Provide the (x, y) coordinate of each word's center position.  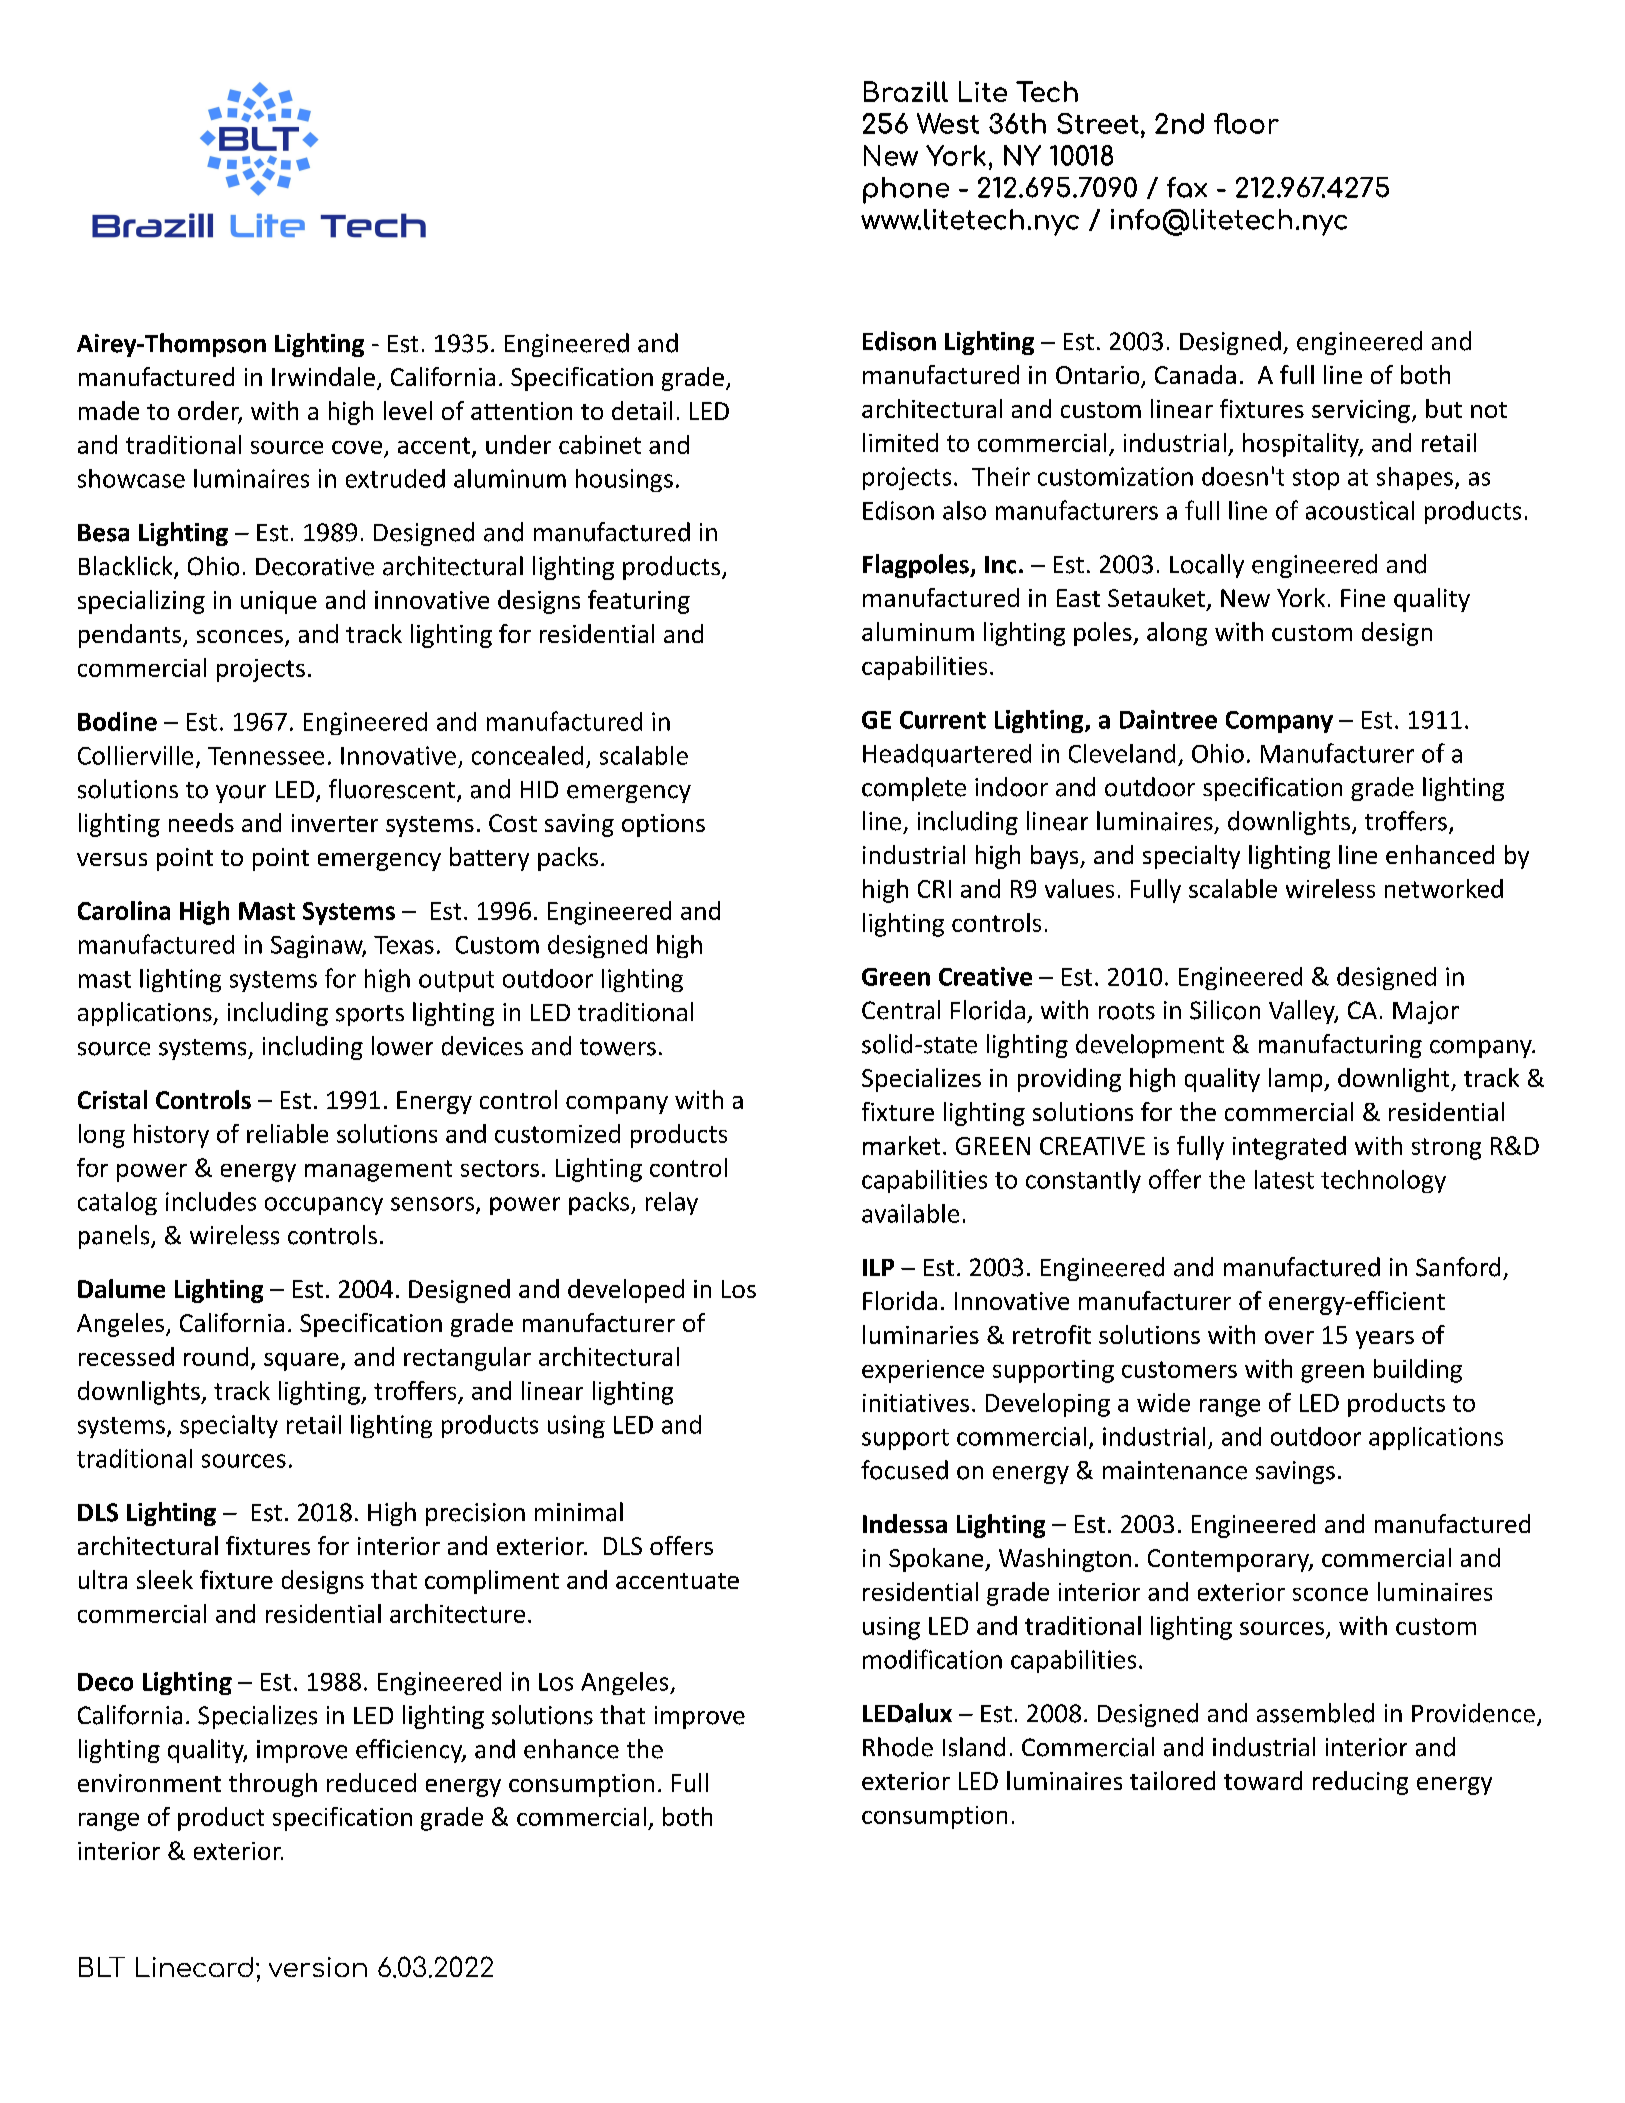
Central (901, 1010)
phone (906, 190)
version (318, 1967)
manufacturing (1340, 1046)
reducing (1360, 1783)
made (109, 410)
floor (1246, 123)
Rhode (898, 1747)
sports (370, 1015)
